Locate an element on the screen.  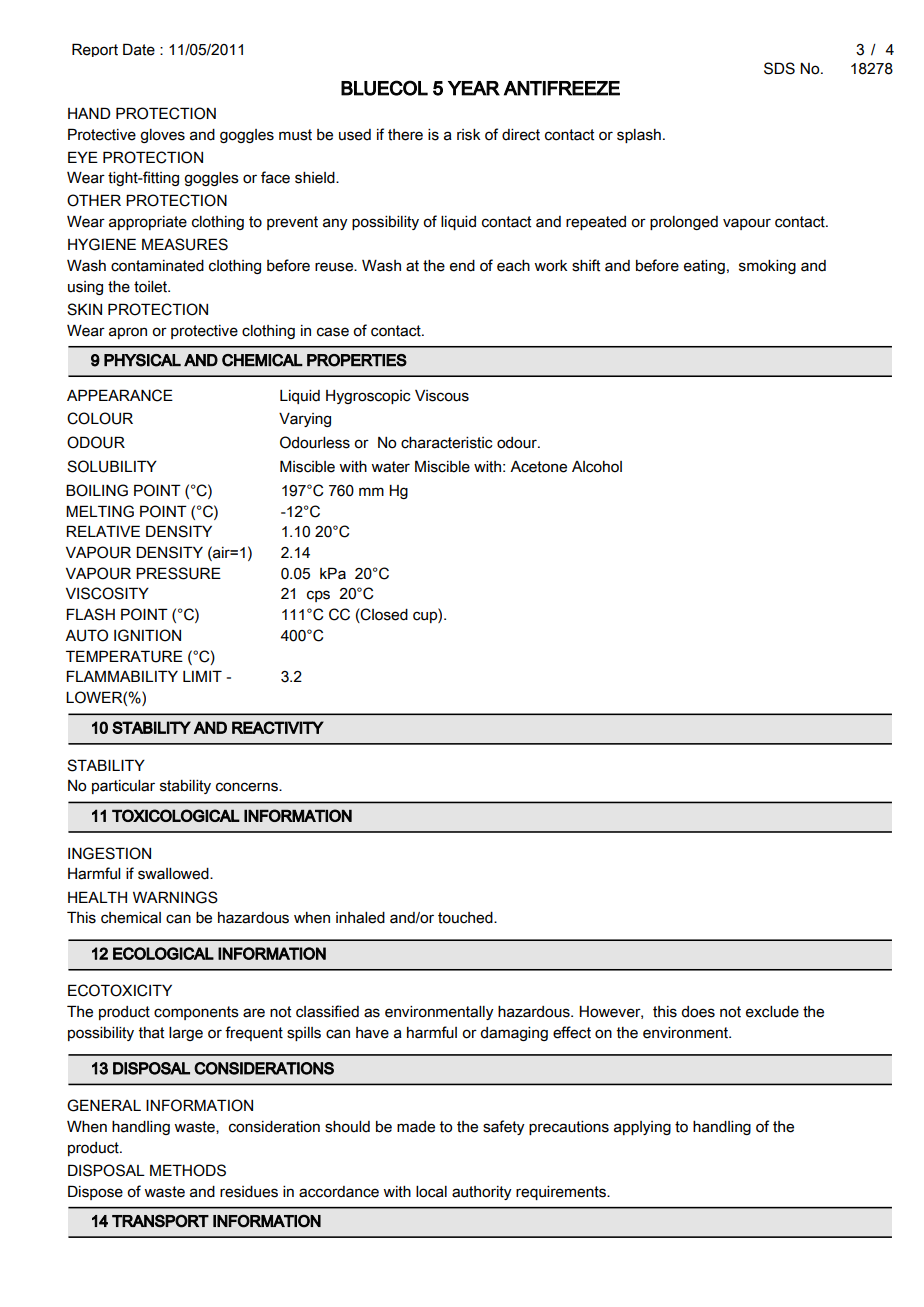
YEAR is located at coordinates (474, 88).
